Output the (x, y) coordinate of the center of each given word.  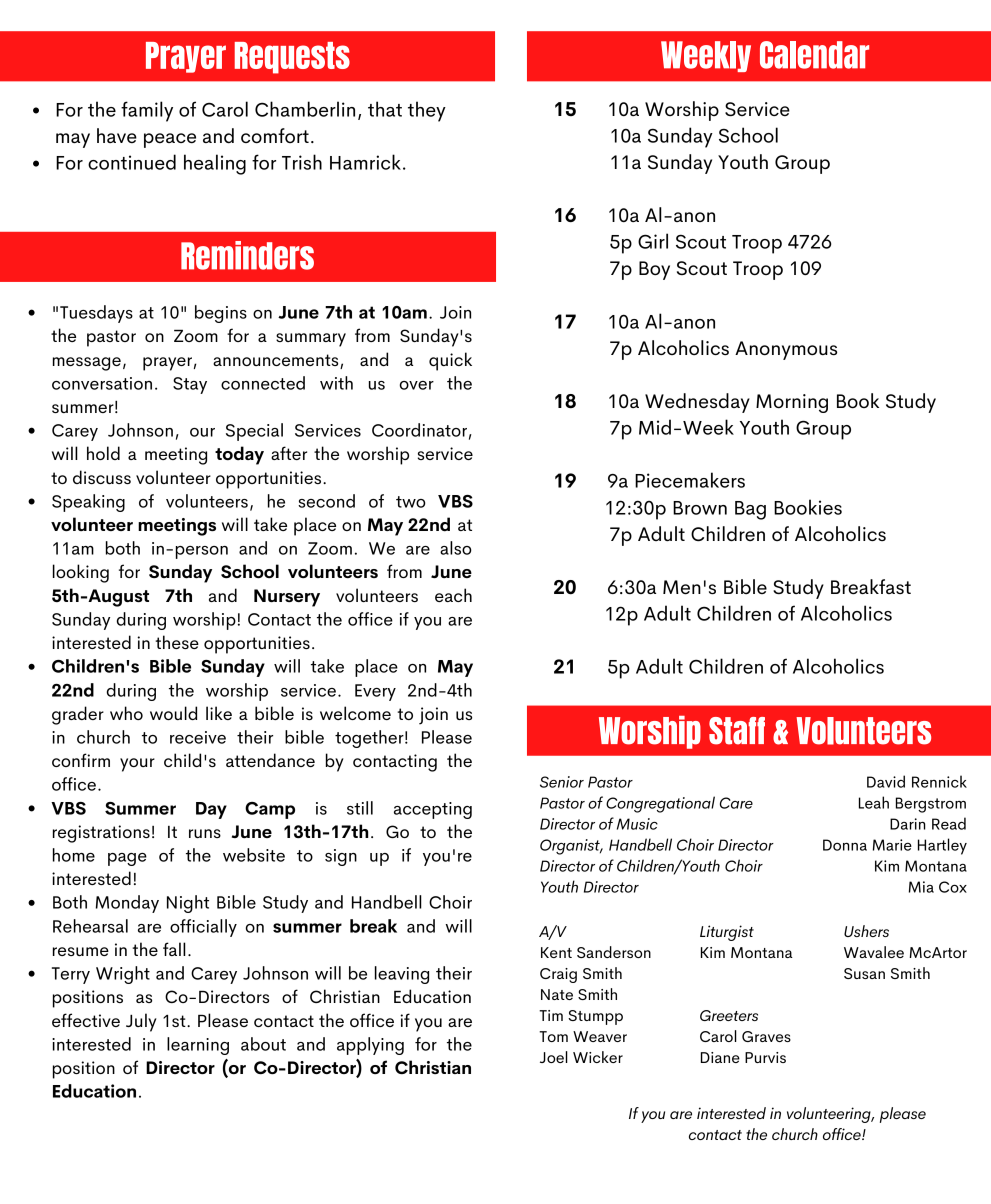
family (147, 111)
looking (81, 573)
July (141, 1022)
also (456, 548)
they (427, 111)
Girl (653, 241)
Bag (750, 510)
